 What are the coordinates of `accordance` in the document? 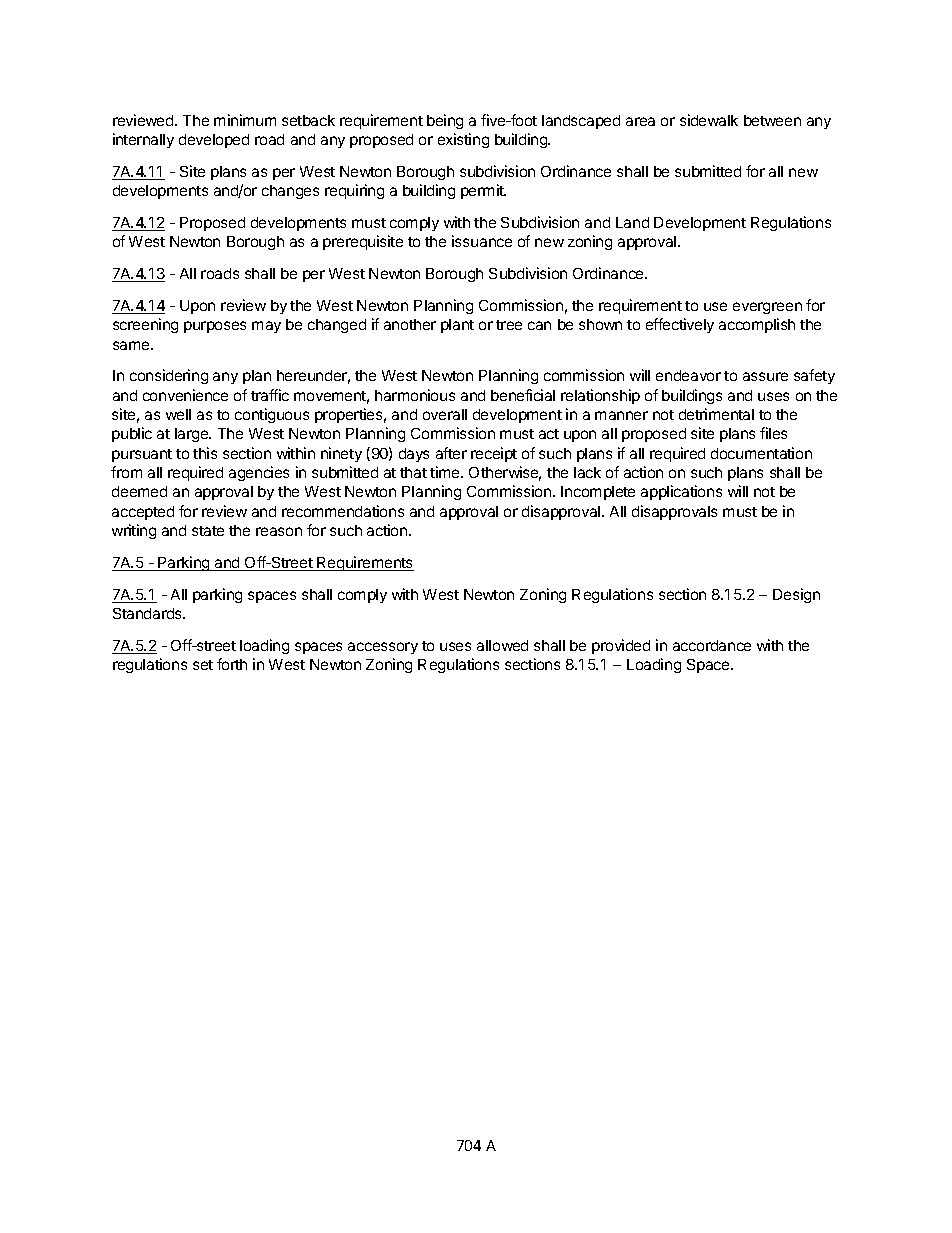 It's located at (712, 645).
